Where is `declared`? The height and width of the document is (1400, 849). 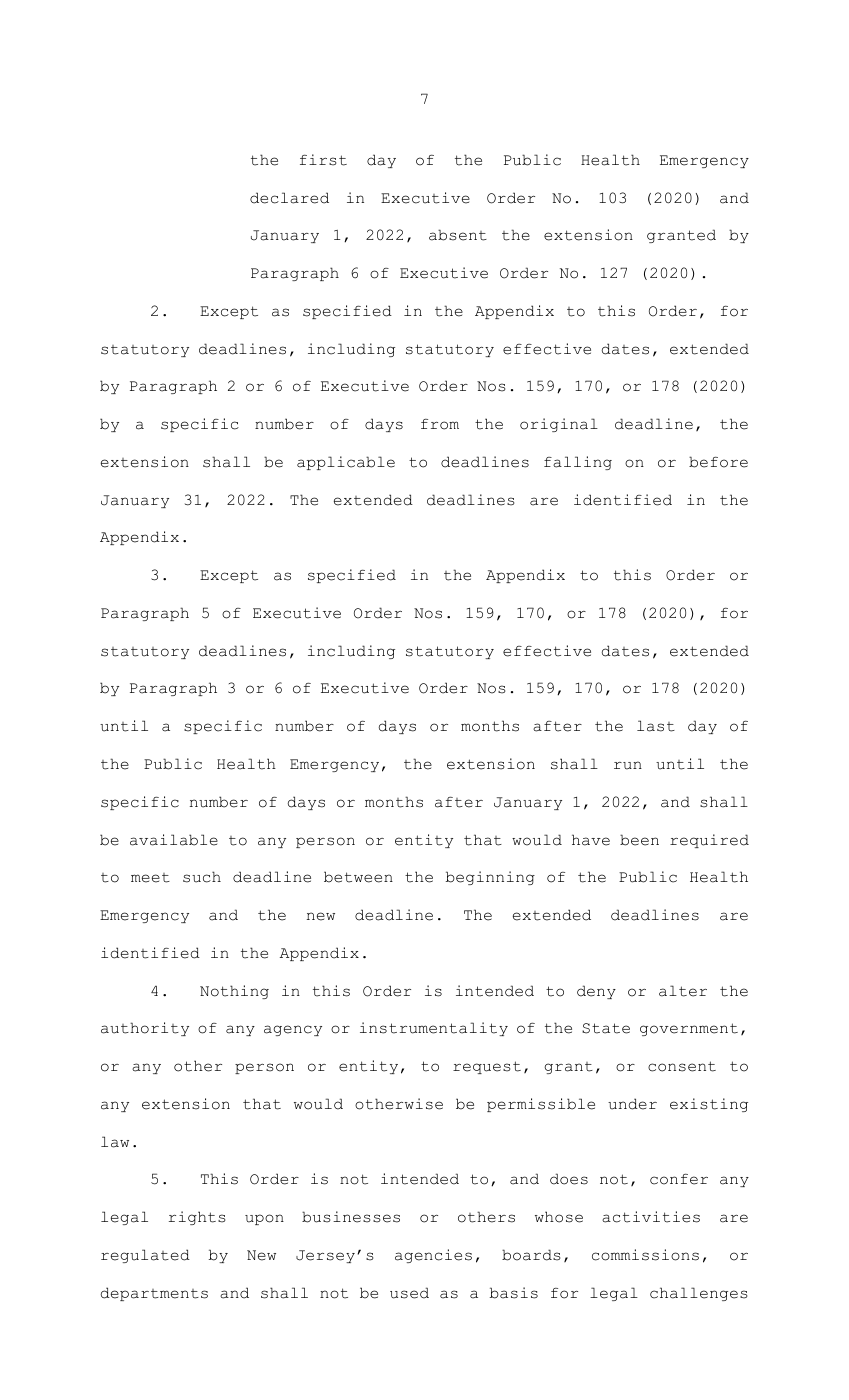 declared is located at coordinates (289, 198).
